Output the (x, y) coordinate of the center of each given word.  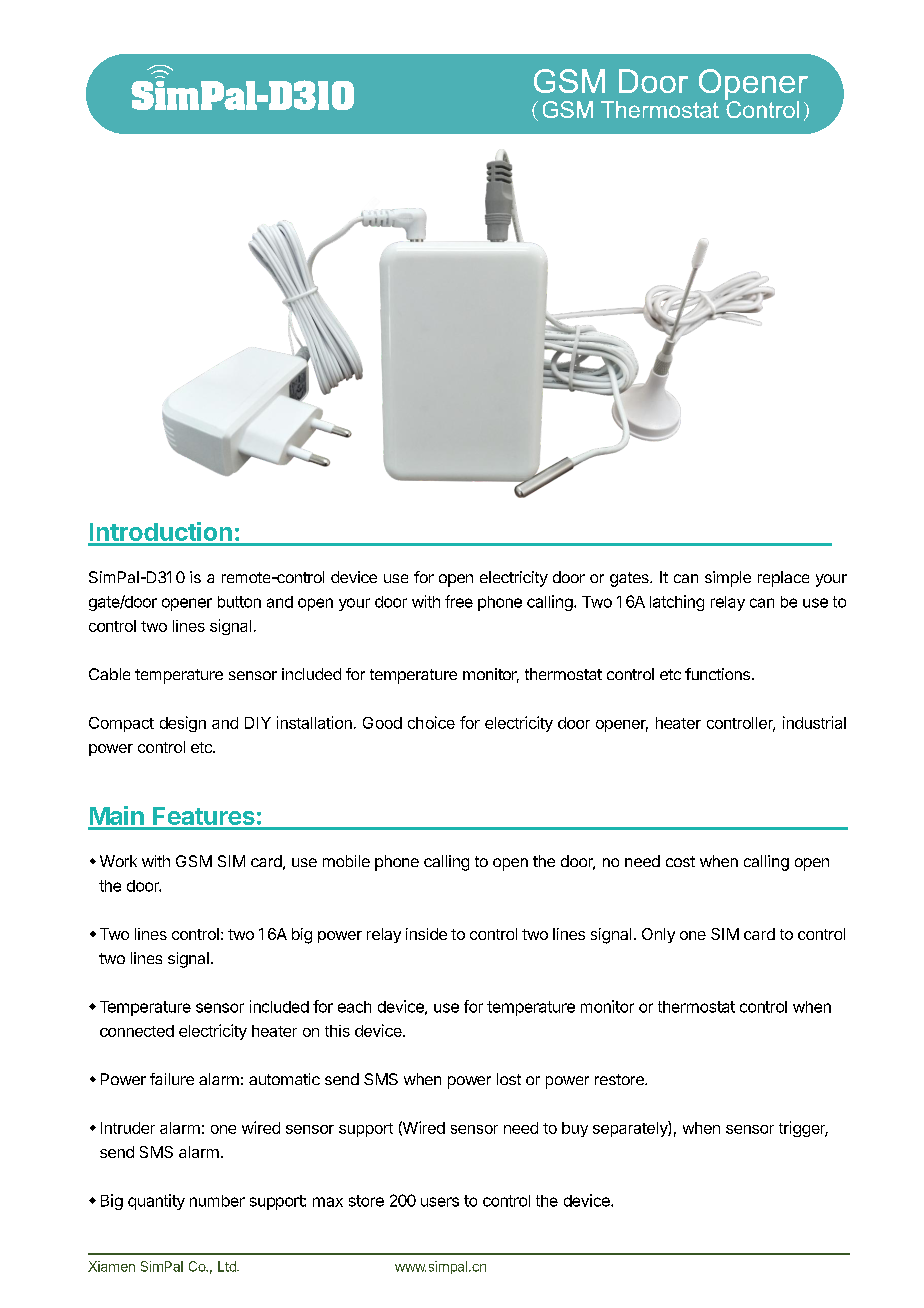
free (459, 601)
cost (680, 861)
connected (137, 1031)
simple (728, 579)
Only (658, 935)
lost (509, 1079)
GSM (194, 861)
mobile (346, 861)
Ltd (228, 1266)
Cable (109, 674)
